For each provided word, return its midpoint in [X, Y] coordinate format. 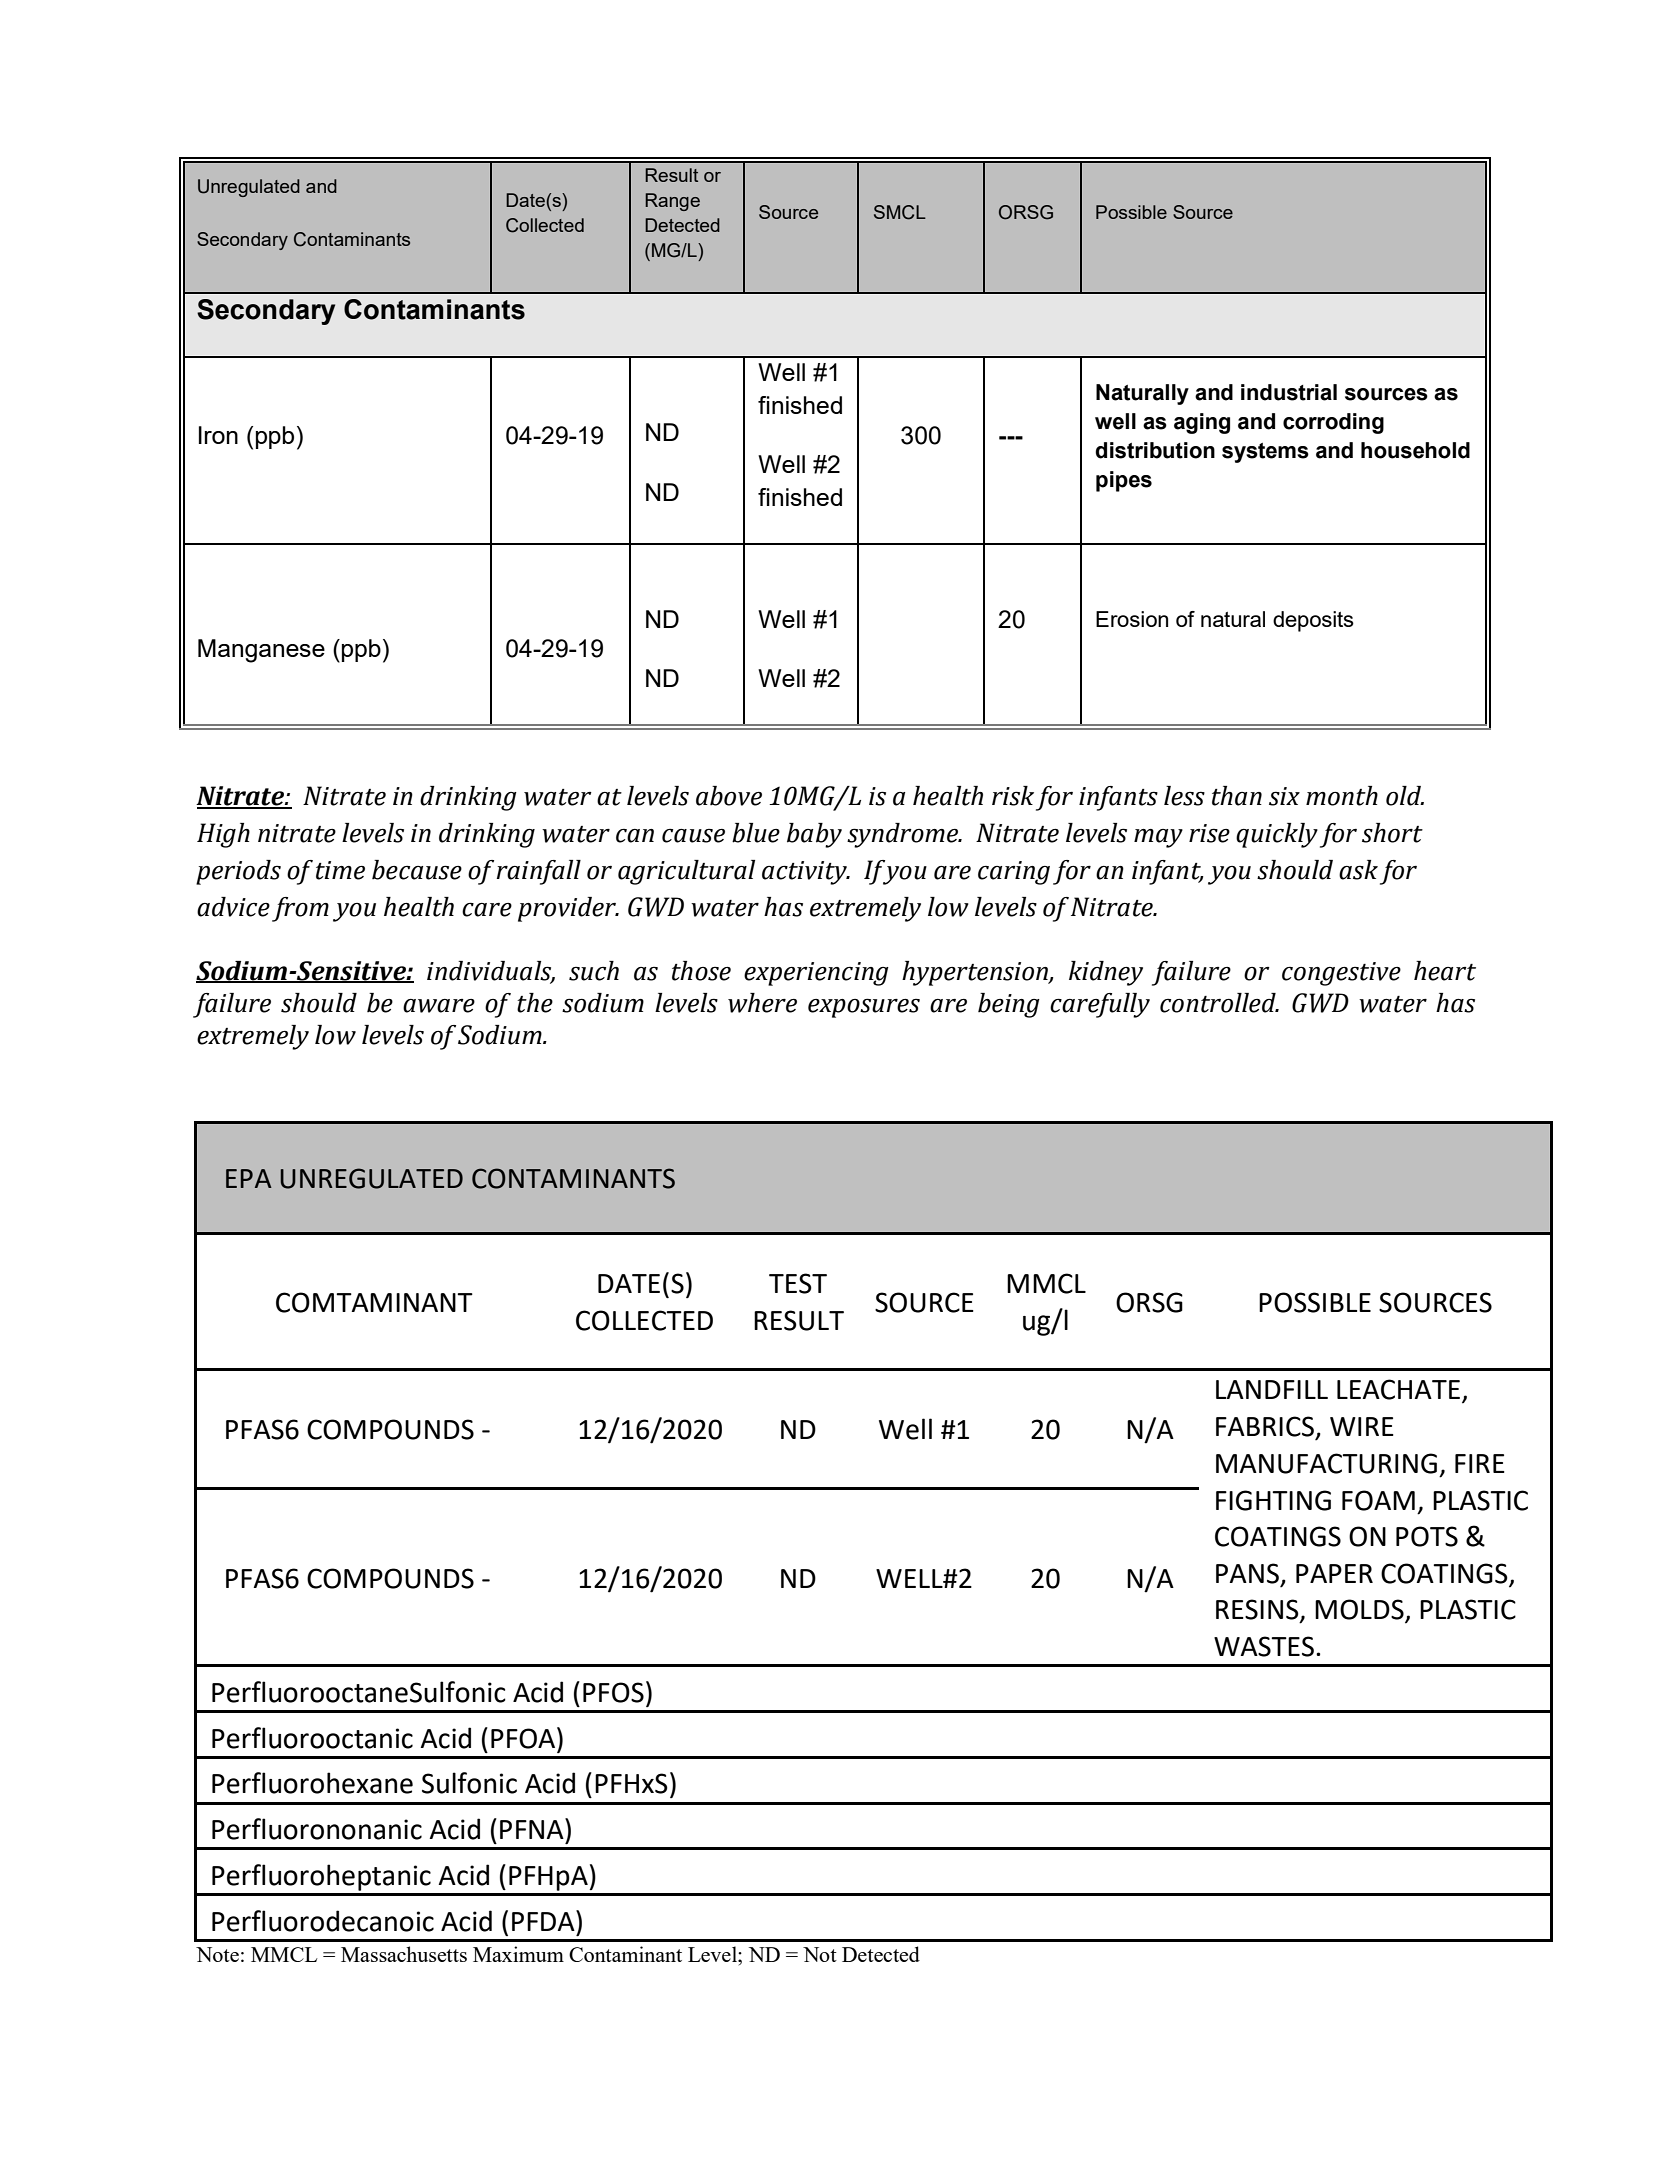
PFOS [613, 1692]
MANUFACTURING [1326, 1463]
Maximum [518, 1954]
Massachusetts [404, 1954]
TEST [798, 1283]
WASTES [1264, 1646]
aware [439, 1006]
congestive [1341, 974]
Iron [218, 435]
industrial [1289, 392]
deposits [1313, 621]
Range [672, 202]
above [729, 796]
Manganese [261, 651]
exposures [864, 1008]
